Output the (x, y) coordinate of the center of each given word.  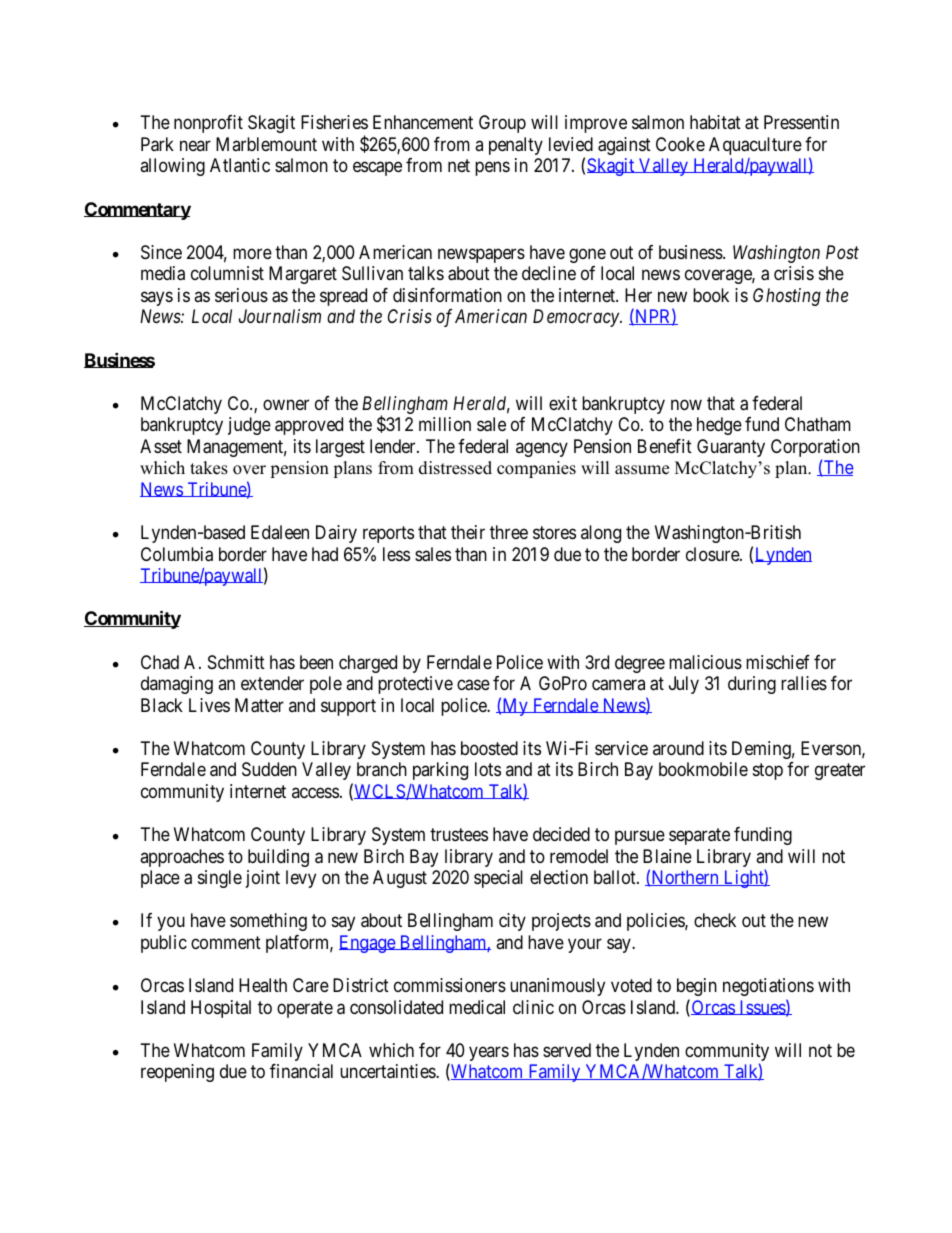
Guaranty (731, 448)
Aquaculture (755, 146)
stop (768, 771)
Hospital (221, 1009)
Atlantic (240, 165)
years (489, 1053)
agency (542, 449)
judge (249, 426)
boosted (489, 748)
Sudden (269, 769)
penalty (516, 146)
